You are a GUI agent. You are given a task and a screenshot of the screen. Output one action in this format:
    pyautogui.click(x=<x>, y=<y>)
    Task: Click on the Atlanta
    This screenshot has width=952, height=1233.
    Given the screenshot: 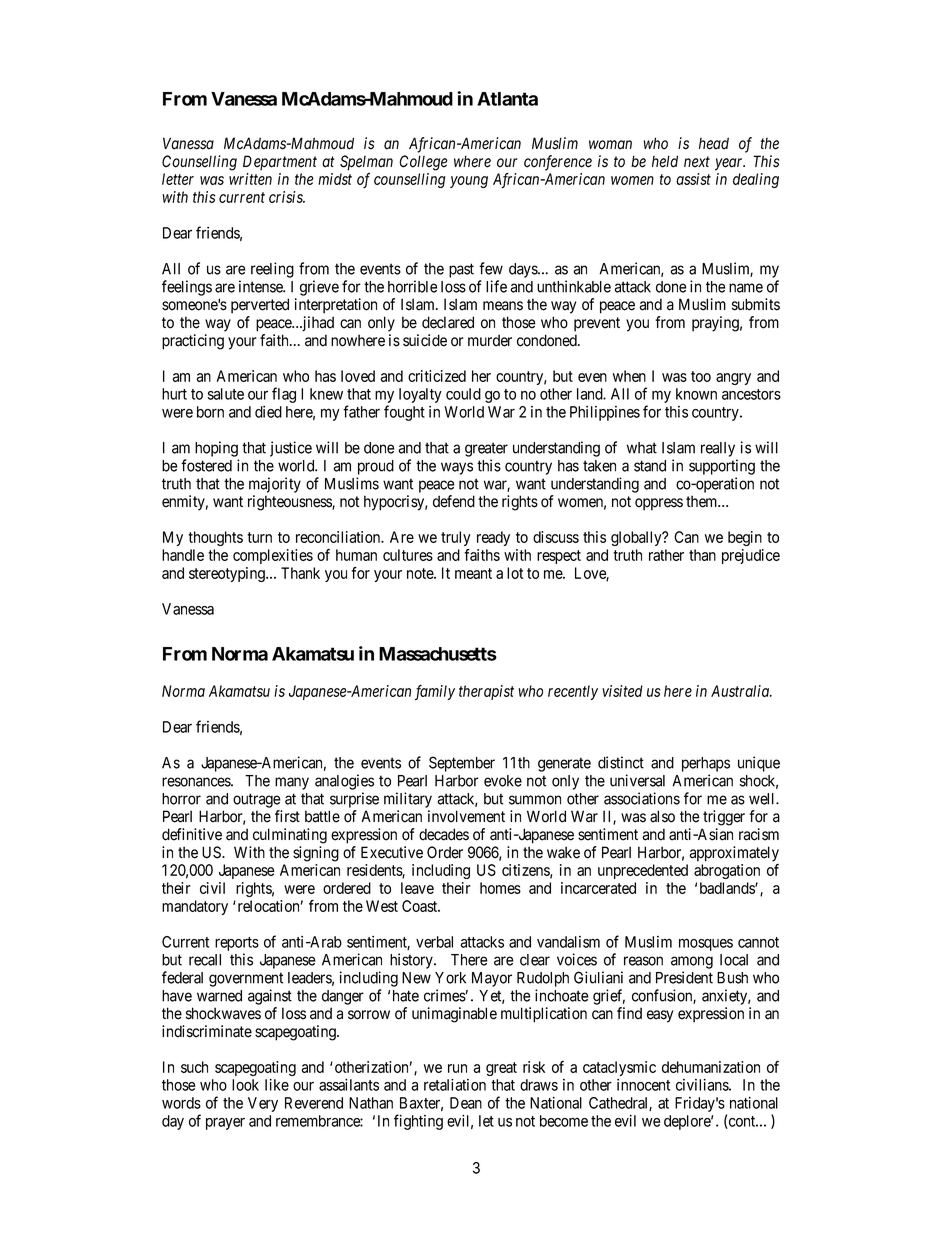 What is the action you would take?
    pyautogui.click(x=507, y=99)
